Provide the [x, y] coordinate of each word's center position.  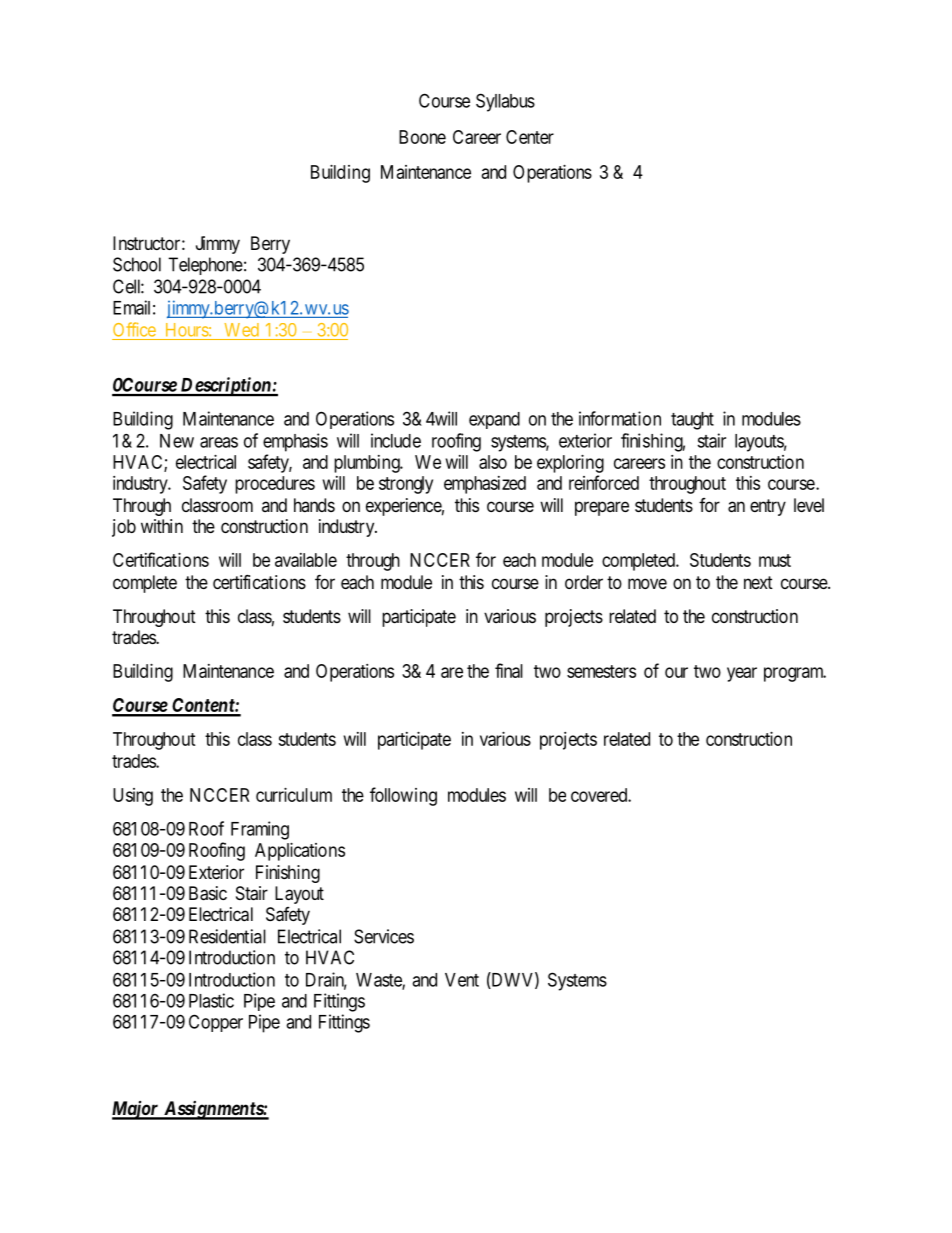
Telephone [205, 266]
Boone [422, 137]
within [162, 526]
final [509, 670]
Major [136, 1110]
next [758, 582]
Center [530, 137]
